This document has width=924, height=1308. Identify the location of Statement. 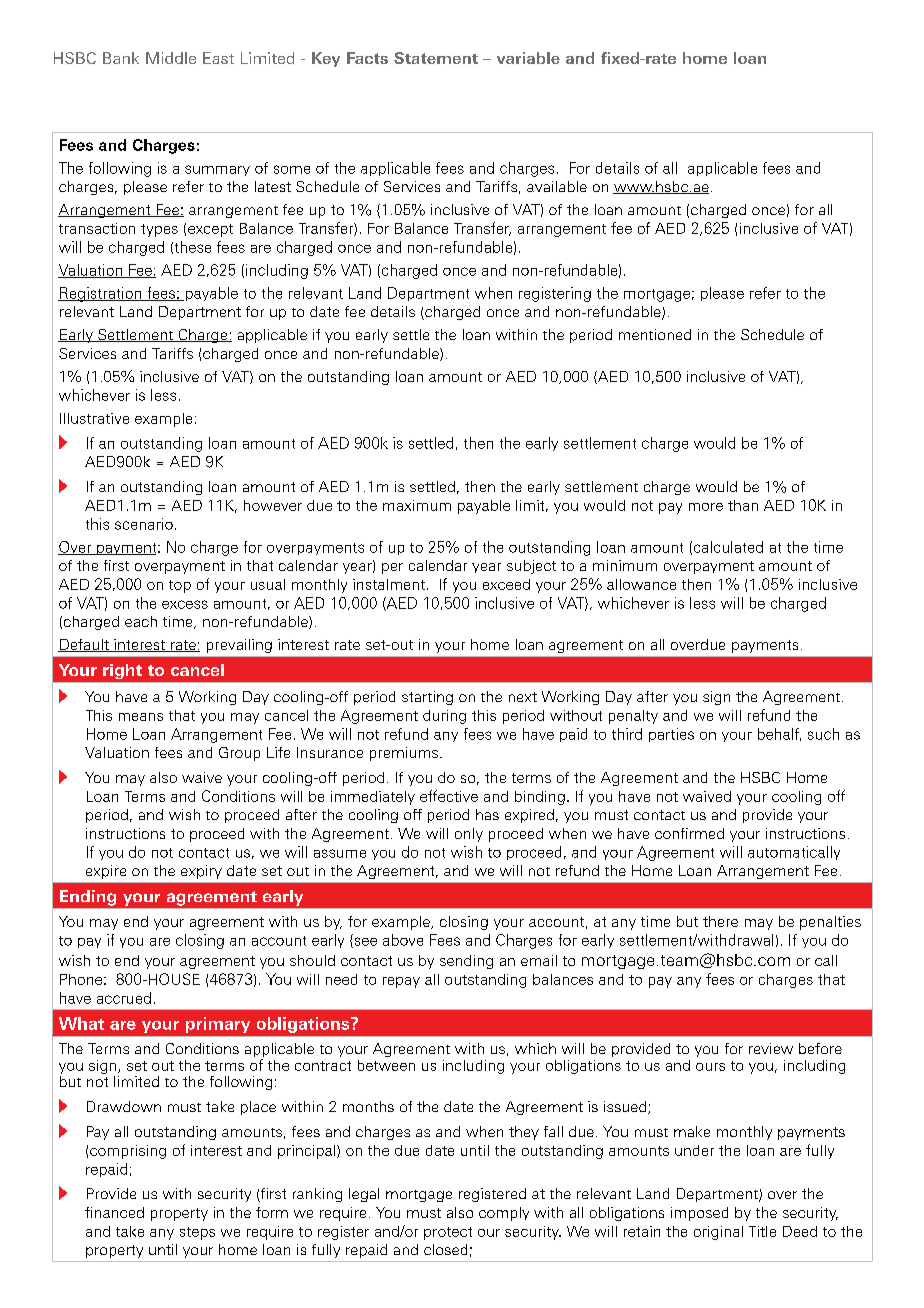
(436, 58).
